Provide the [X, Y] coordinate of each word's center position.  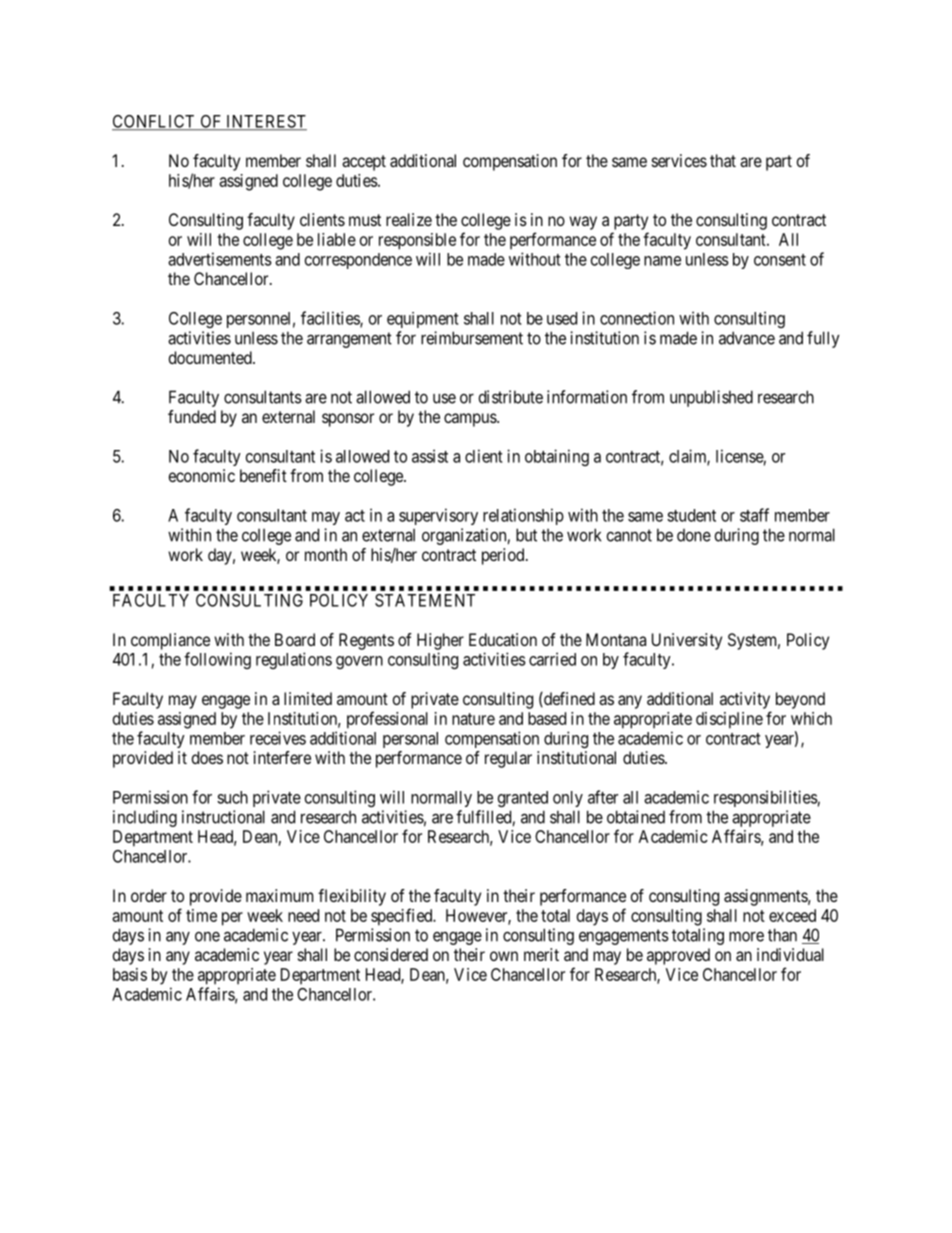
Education [503, 639]
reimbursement [472, 338]
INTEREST [265, 122]
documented [211, 357]
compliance [170, 641]
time [201, 915]
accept [364, 163]
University [687, 641]
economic [202, 475]
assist [430, 456]
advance [747, 338]
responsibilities [766, 798]
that [723, 160]
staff [754, 515]
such [232, 797]
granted [523, 799]
